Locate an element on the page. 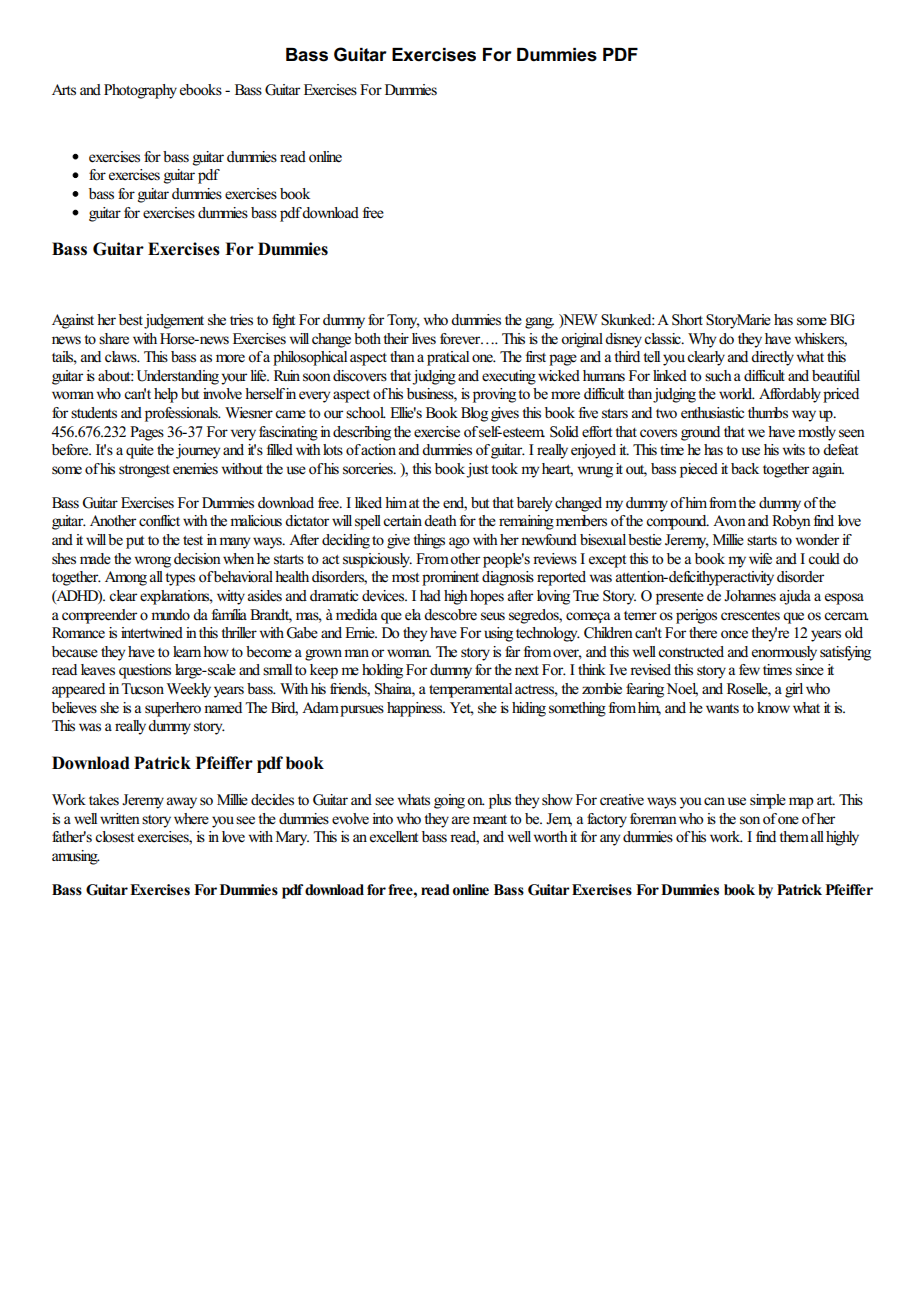 The width and height of the image is (924, 1308). clearly is located at coordinates (706, 358).
